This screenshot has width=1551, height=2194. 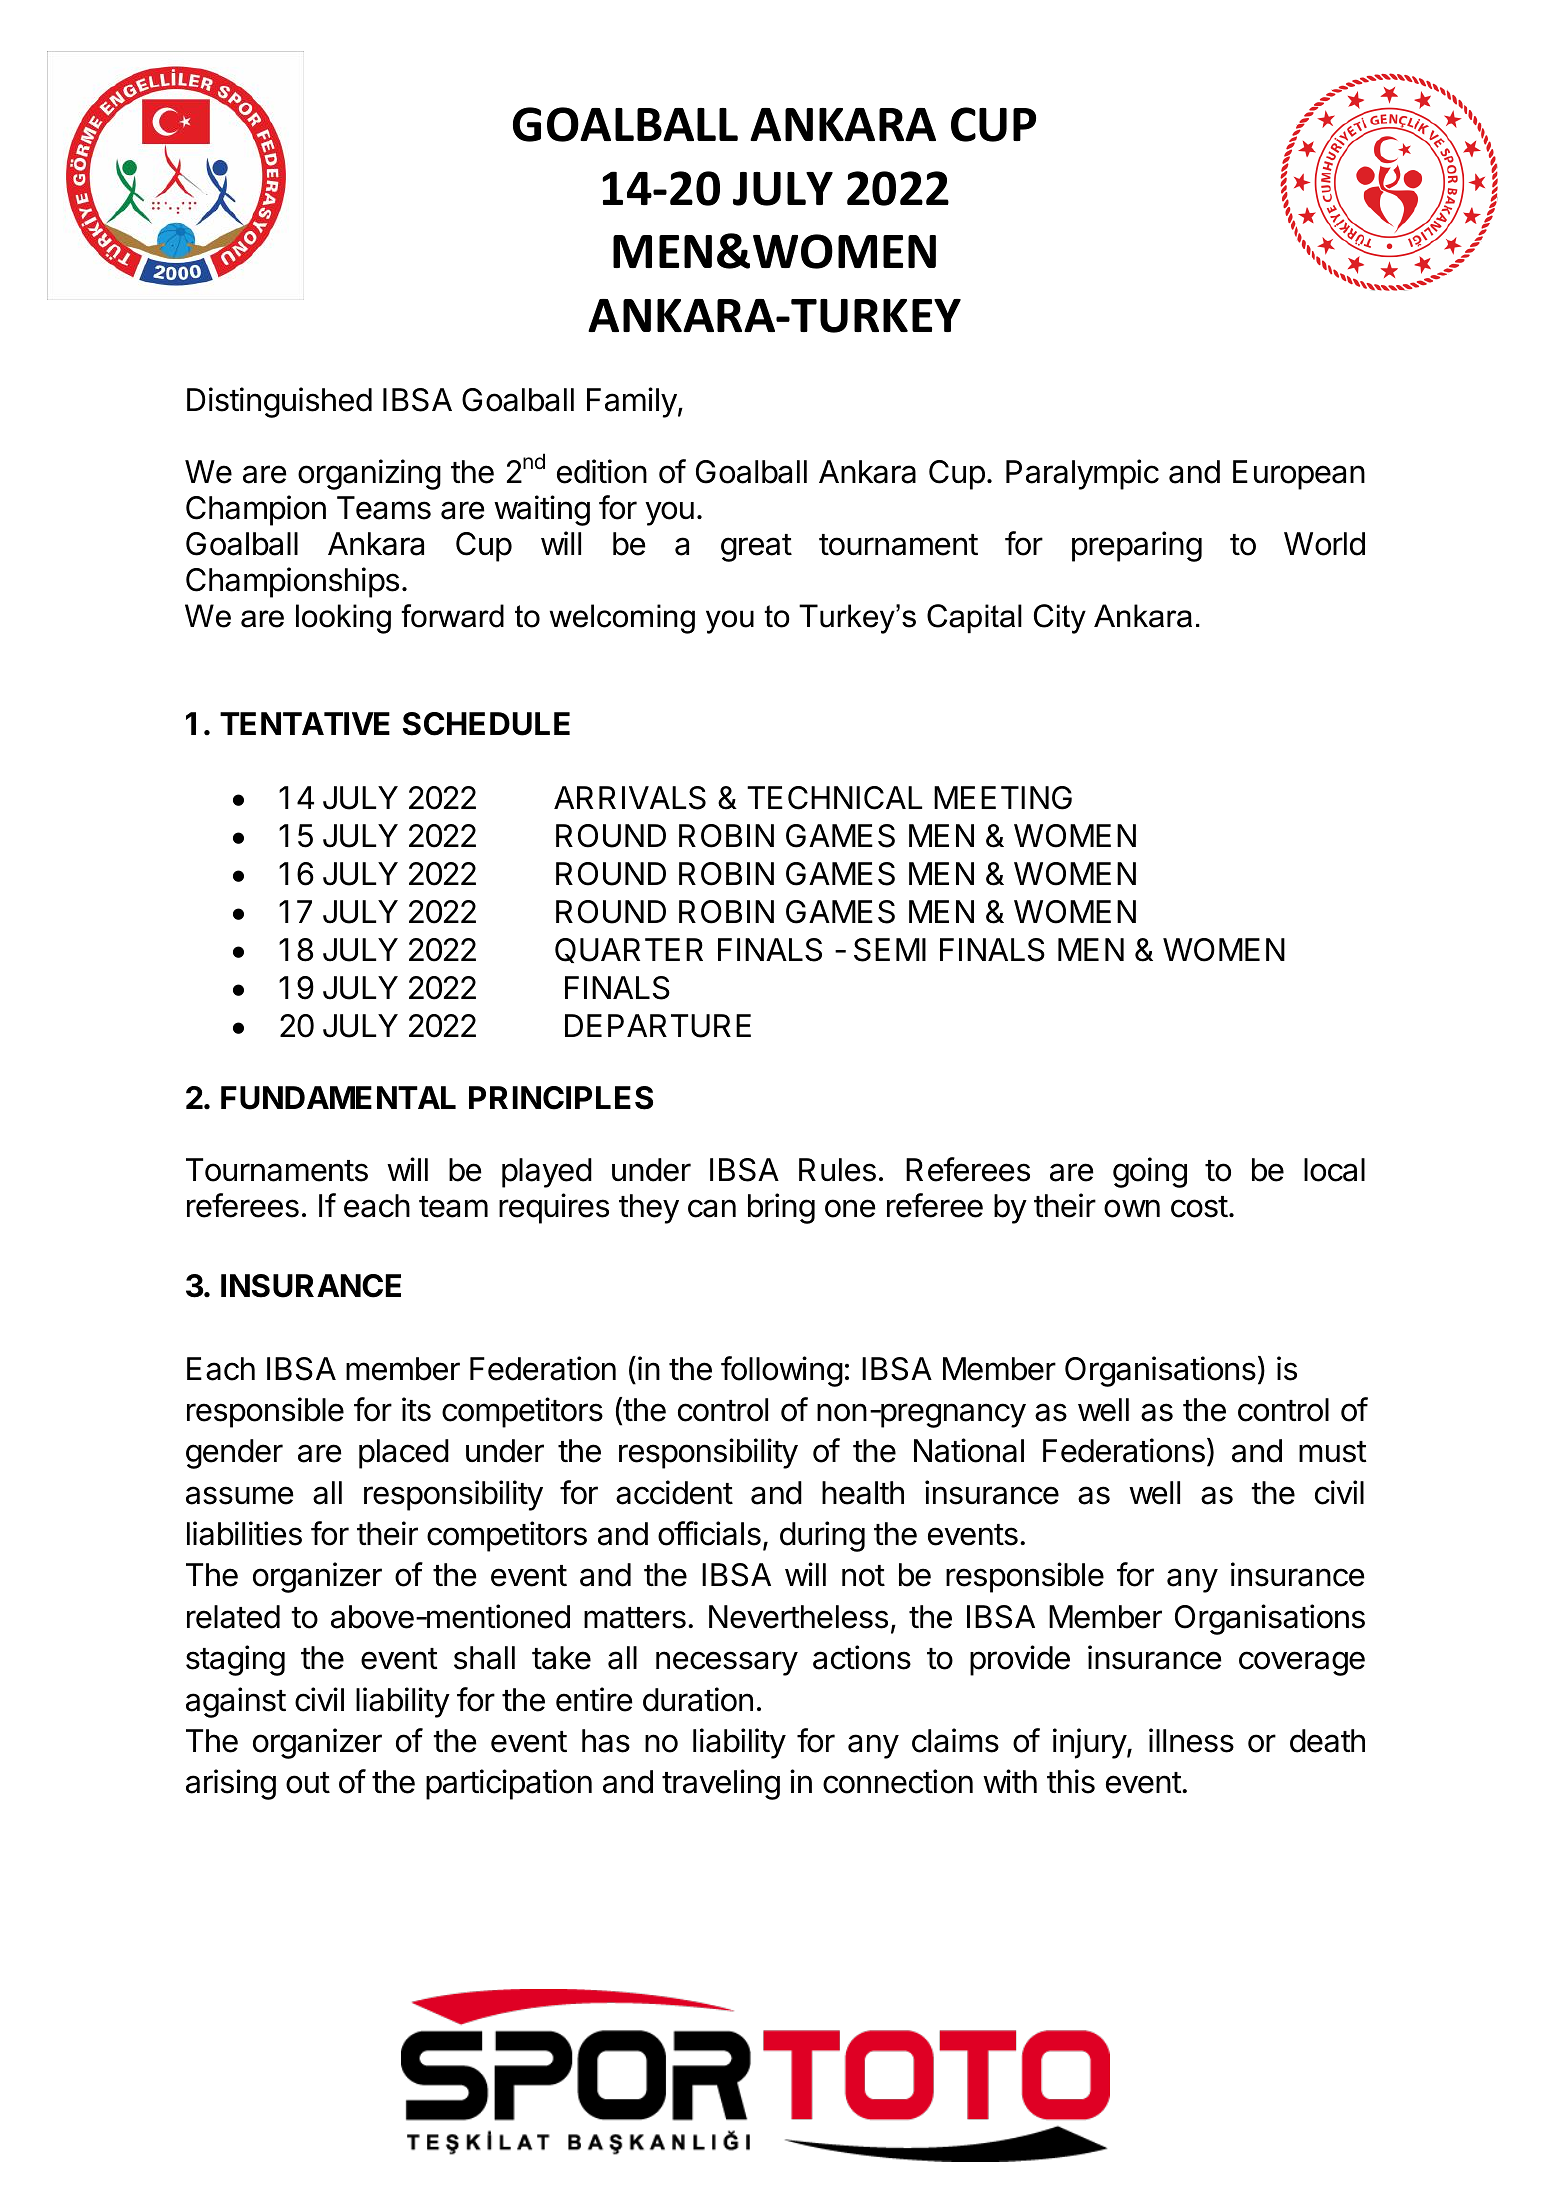 I want to click on MEETING, so click(x=1003, y=798).
